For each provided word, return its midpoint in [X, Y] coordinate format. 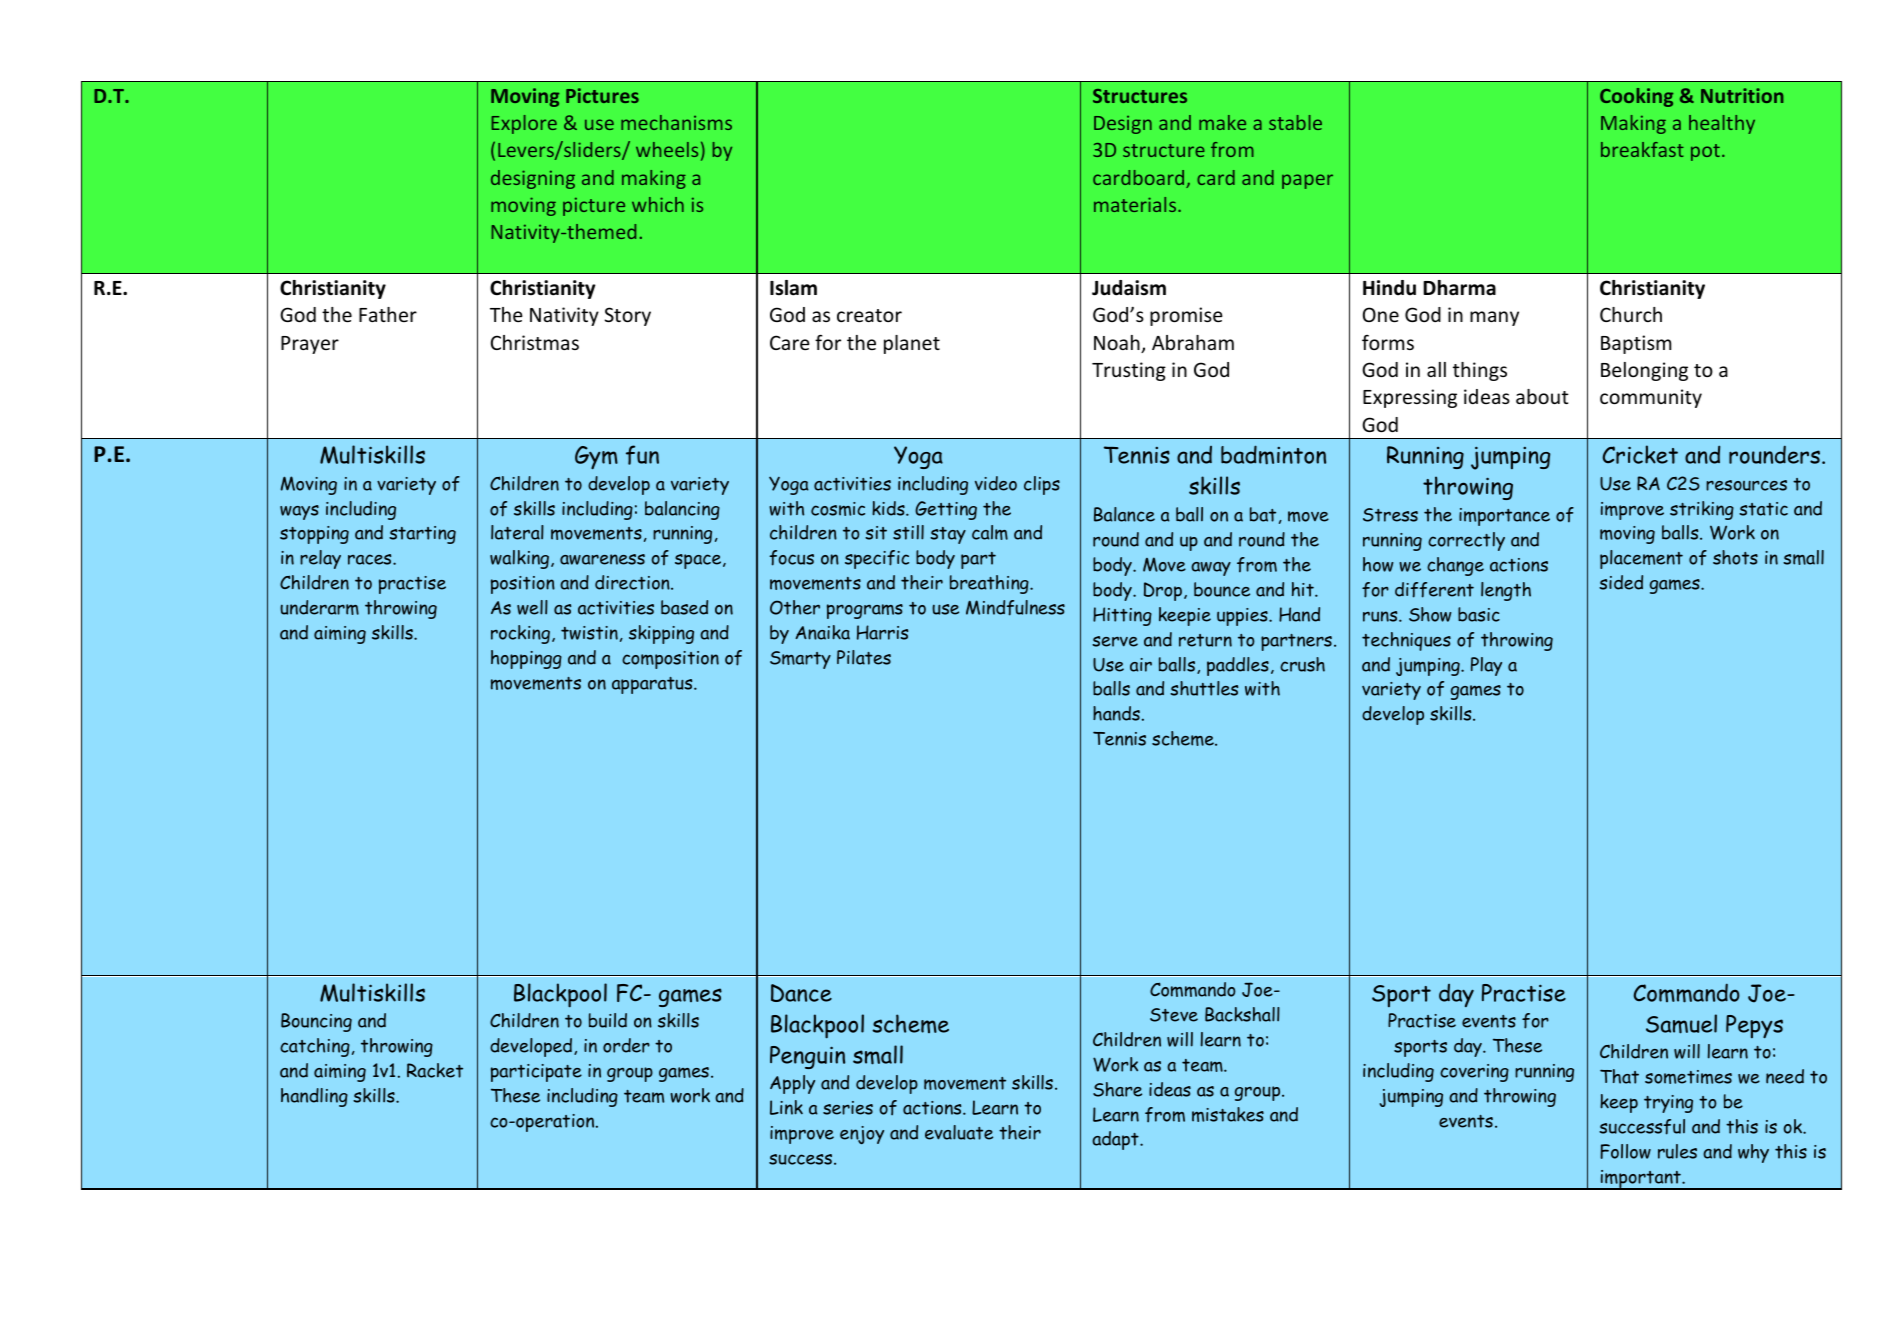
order [626, 1045]
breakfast [1642, 149]
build [608, 1020]
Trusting [1129, 371]
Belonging [1644, 371]
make [1222, 122]
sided [1621, 582]
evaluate [959, 1132]
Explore [524, 124]
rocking [520, 634]
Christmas [535, 342]
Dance [801, 993]
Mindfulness [1015, 608]
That [1619, 1076]
